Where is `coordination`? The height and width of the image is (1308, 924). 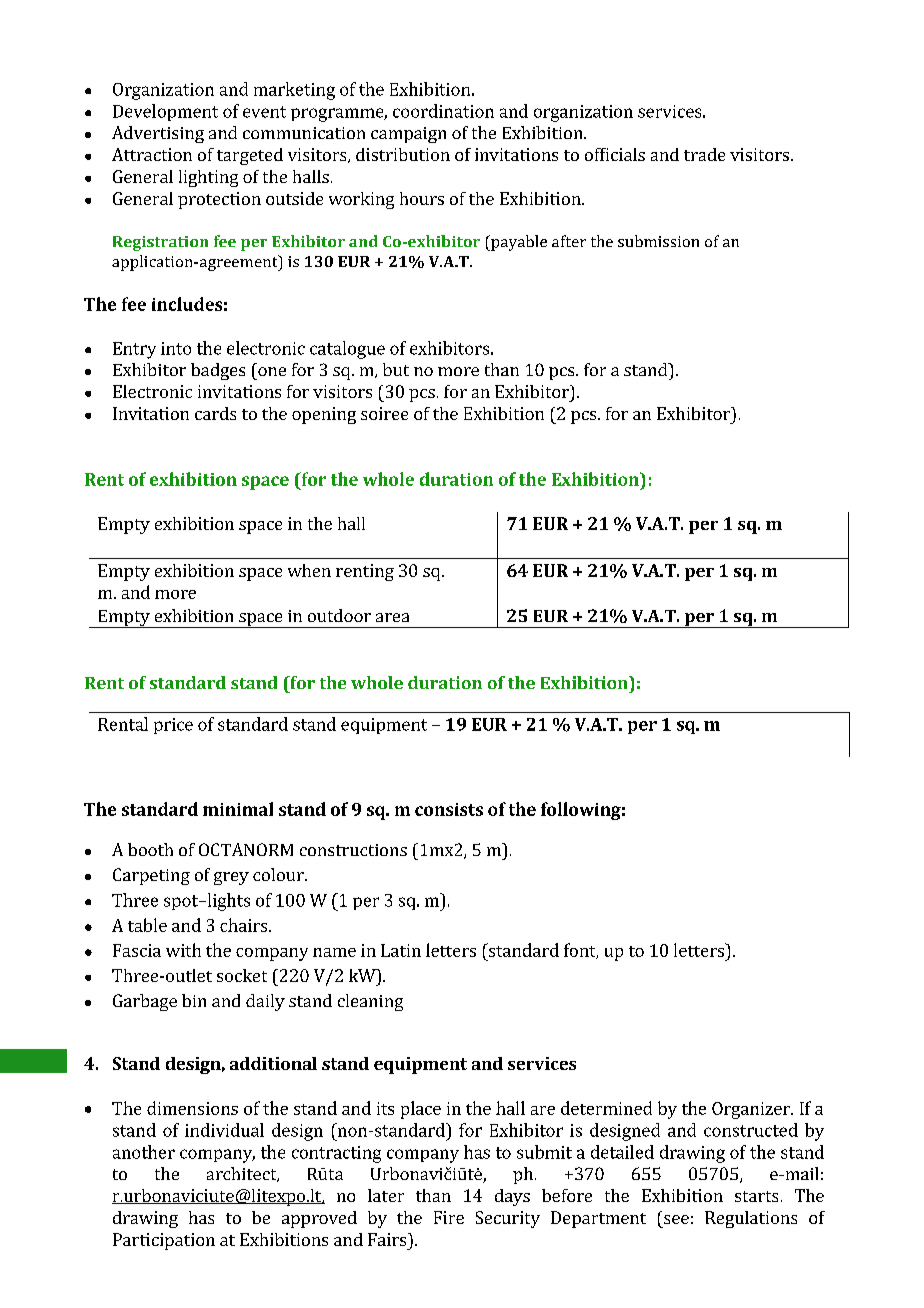
coordination is located at coordinates (443, 111).
